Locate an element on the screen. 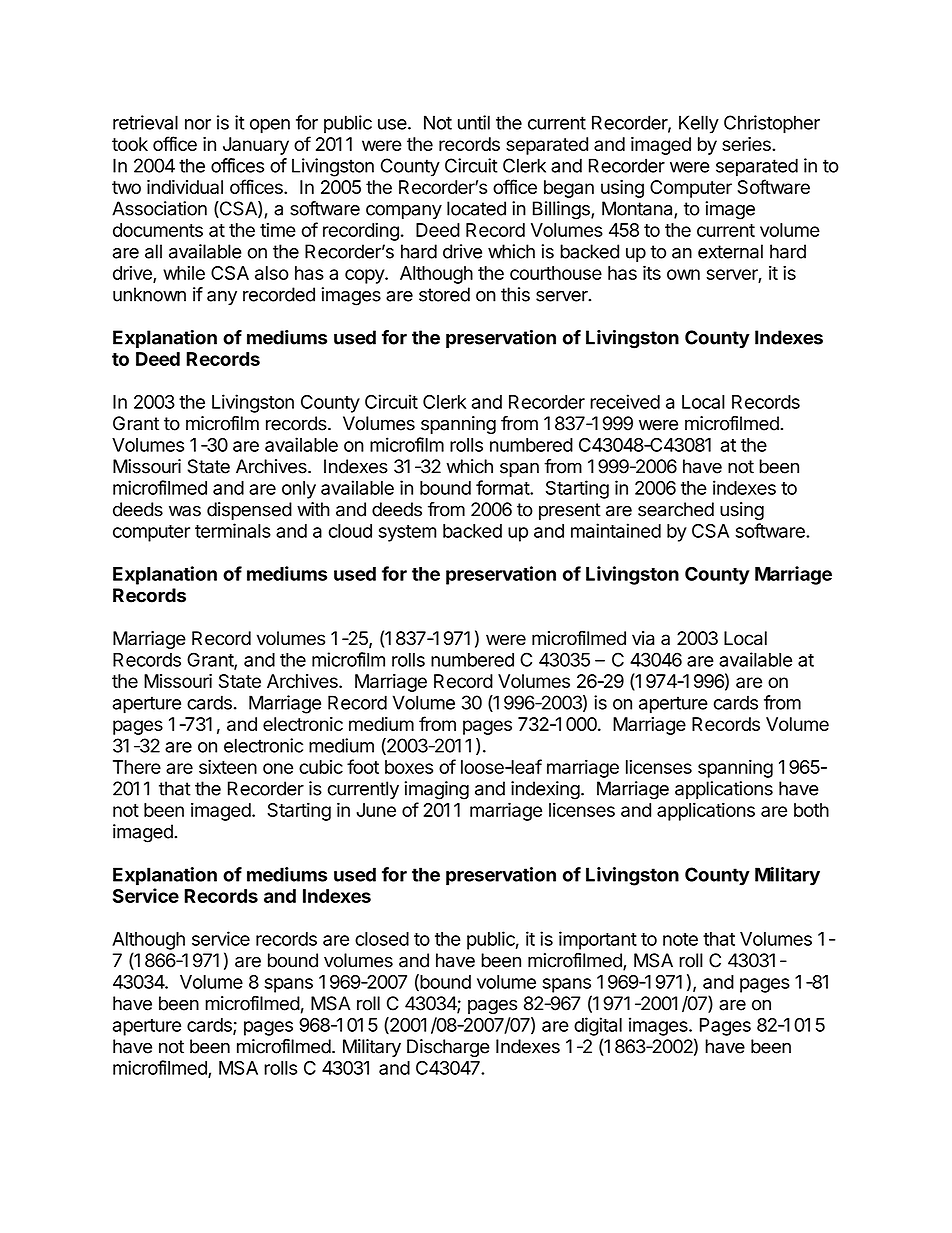  Discharge is located at coordinates (448, 1048).
